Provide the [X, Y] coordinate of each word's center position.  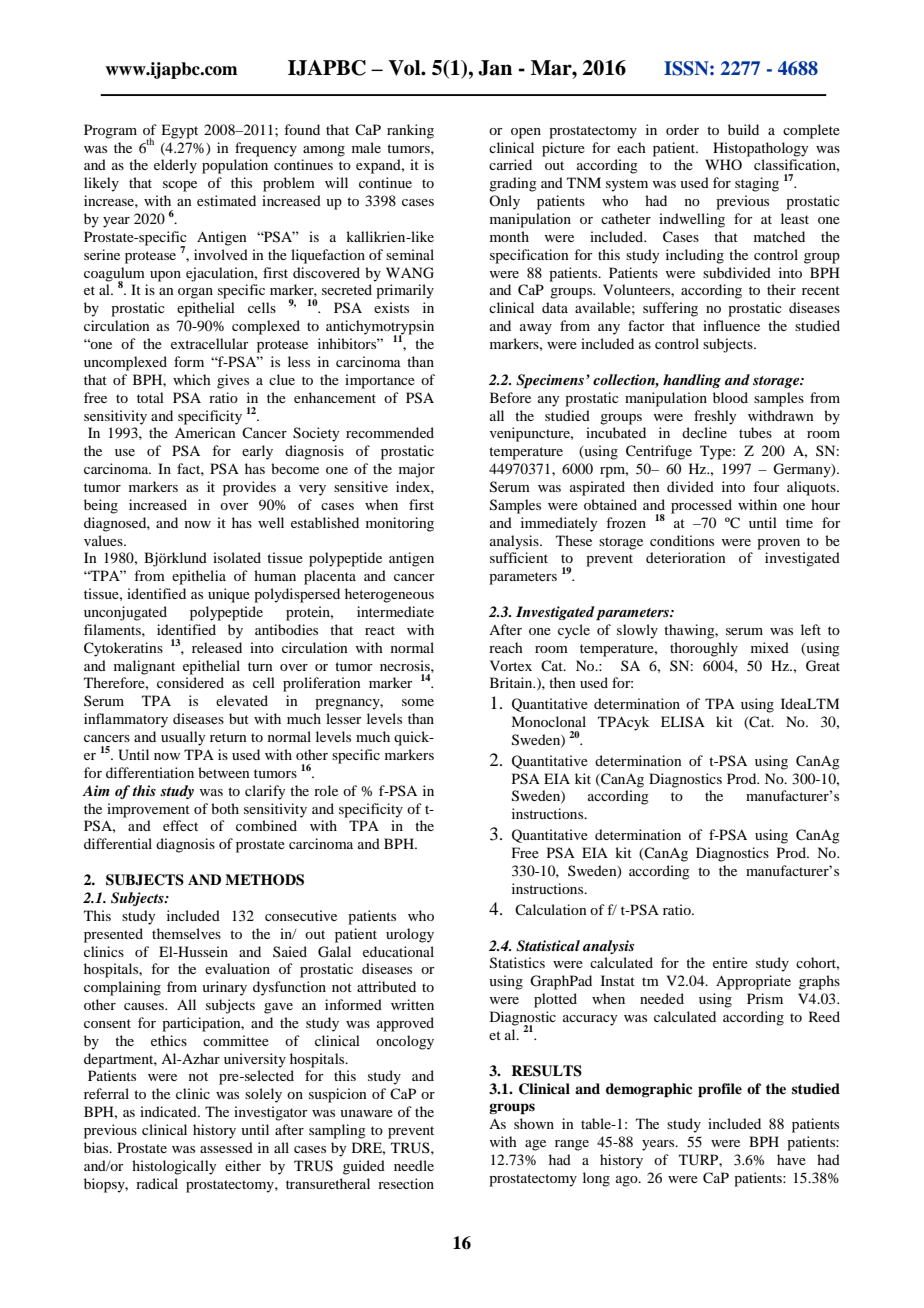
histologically [174, 1167]
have [791, 1159]
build [743, 129]
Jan [495, 68]
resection [406, 1183]
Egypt [179, 131]
